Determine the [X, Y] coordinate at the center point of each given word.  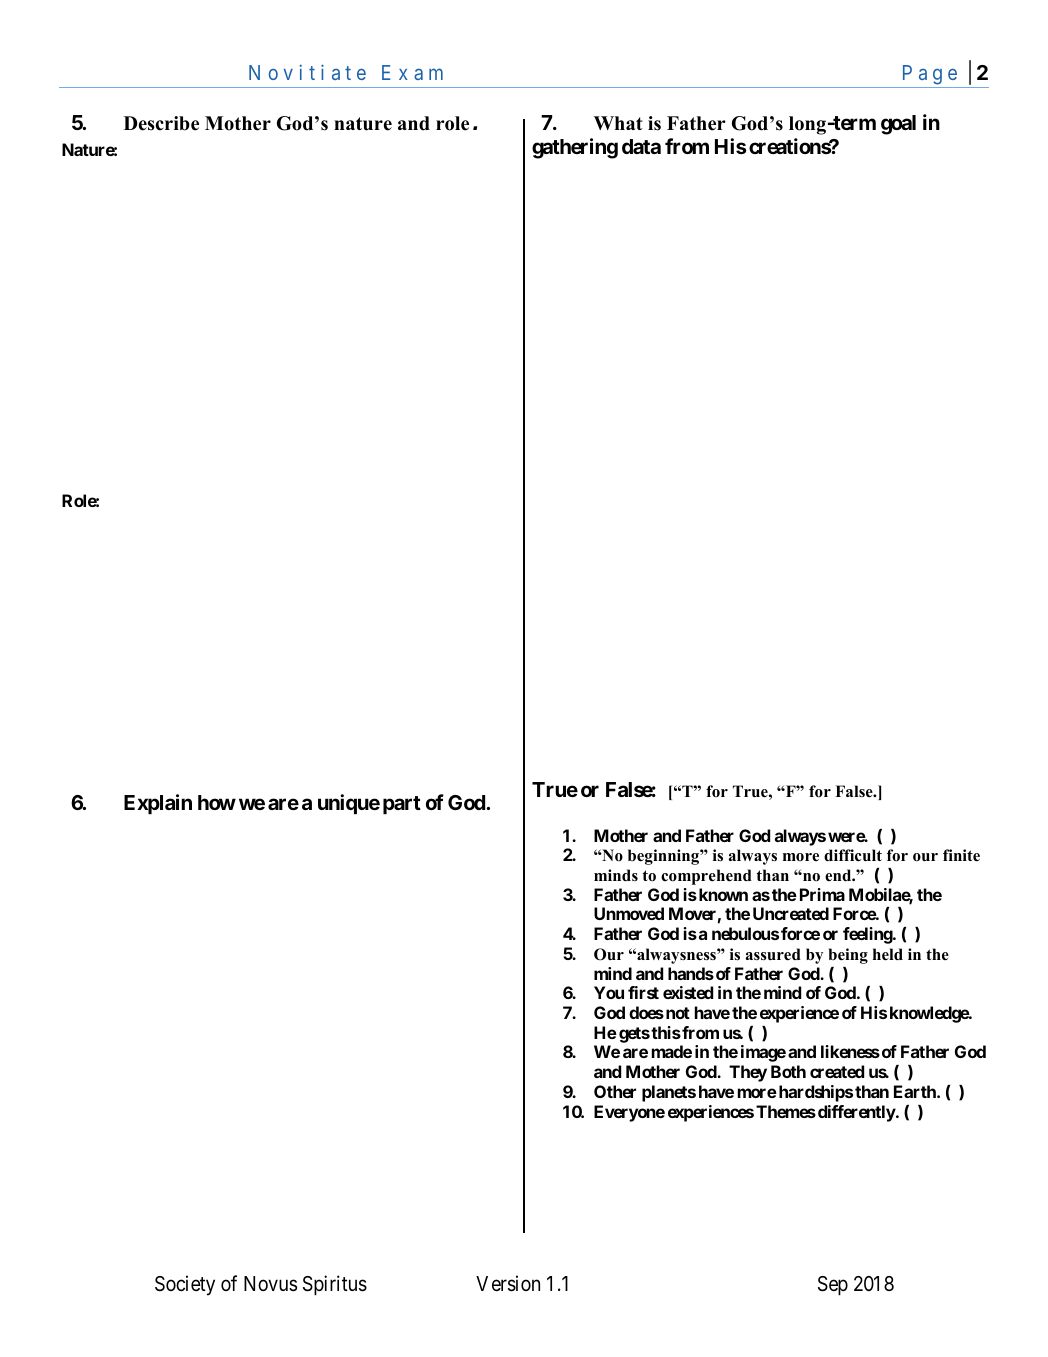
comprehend [706, 877]
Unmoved [629, 913]
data [641, 146]
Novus [270, 1284]
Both [788, 1071]
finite [961, 855]
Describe [161, 123]
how [217, 802]
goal [898, 125]
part [402, 805]
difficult [853, 855]
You [609, 992]
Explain [158, 804]
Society [185, 1285]
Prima [822, 894]
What [618, 123]
